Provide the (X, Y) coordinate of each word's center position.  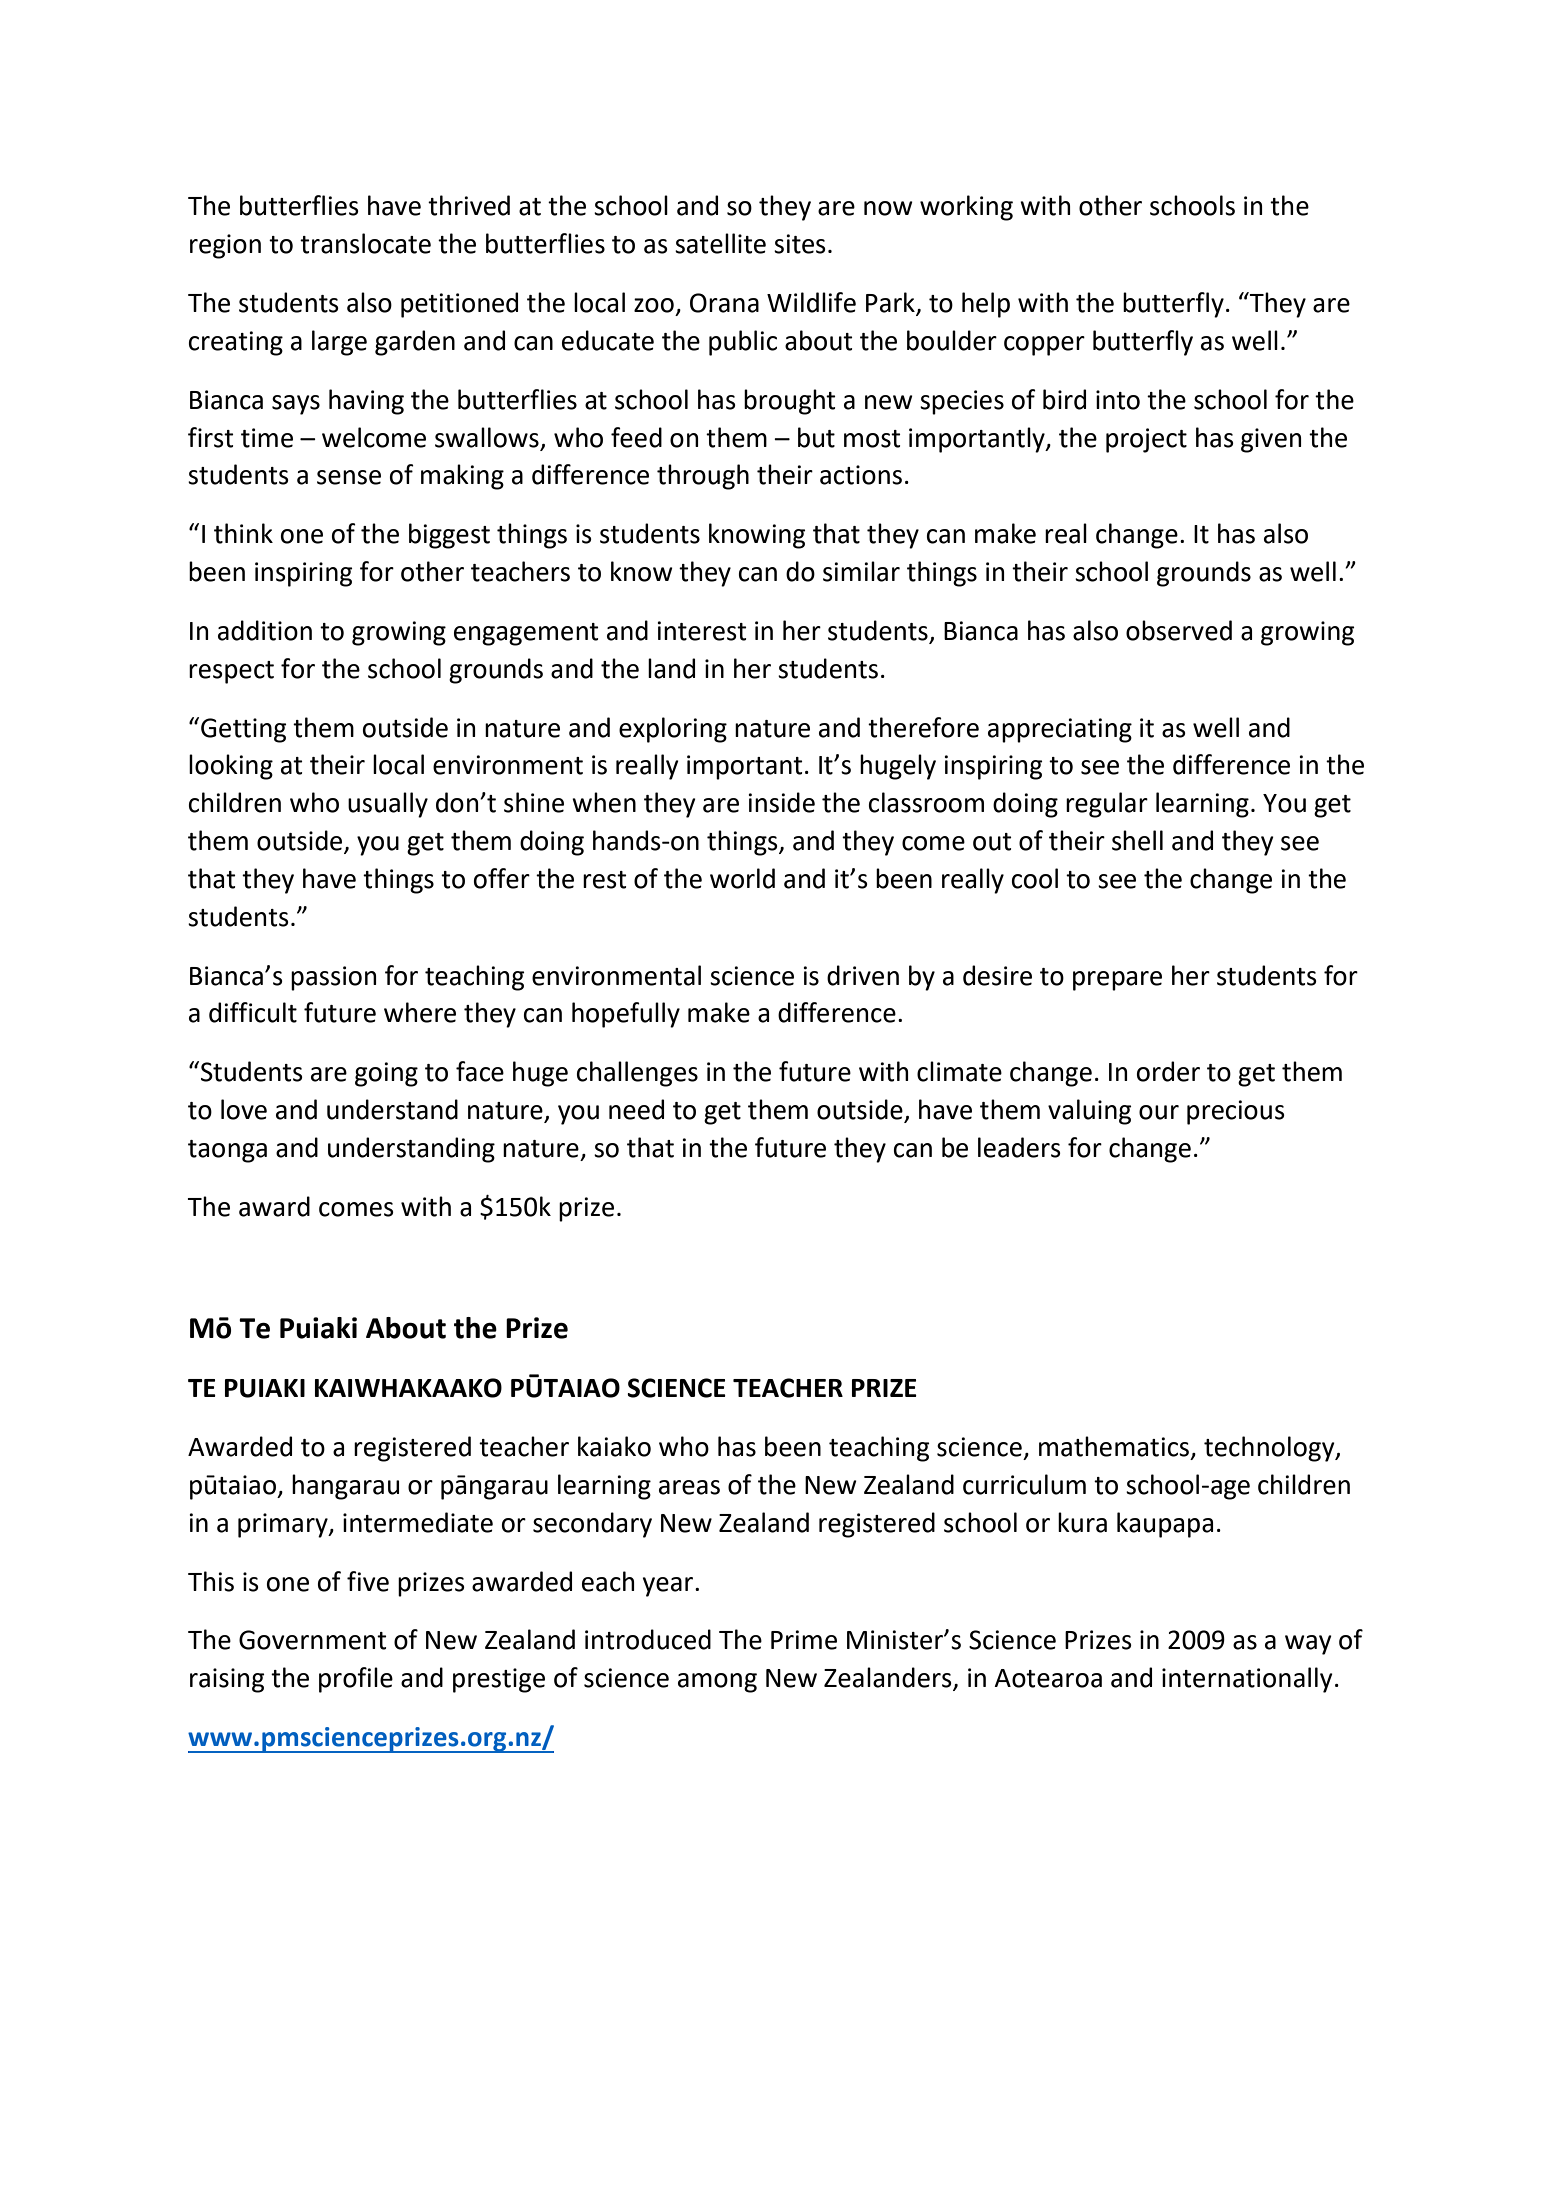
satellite (720, 243)
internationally (1247, 1680)
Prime (804, 1640)
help (986, 305)
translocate (365, 243)
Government (312, 1640)
